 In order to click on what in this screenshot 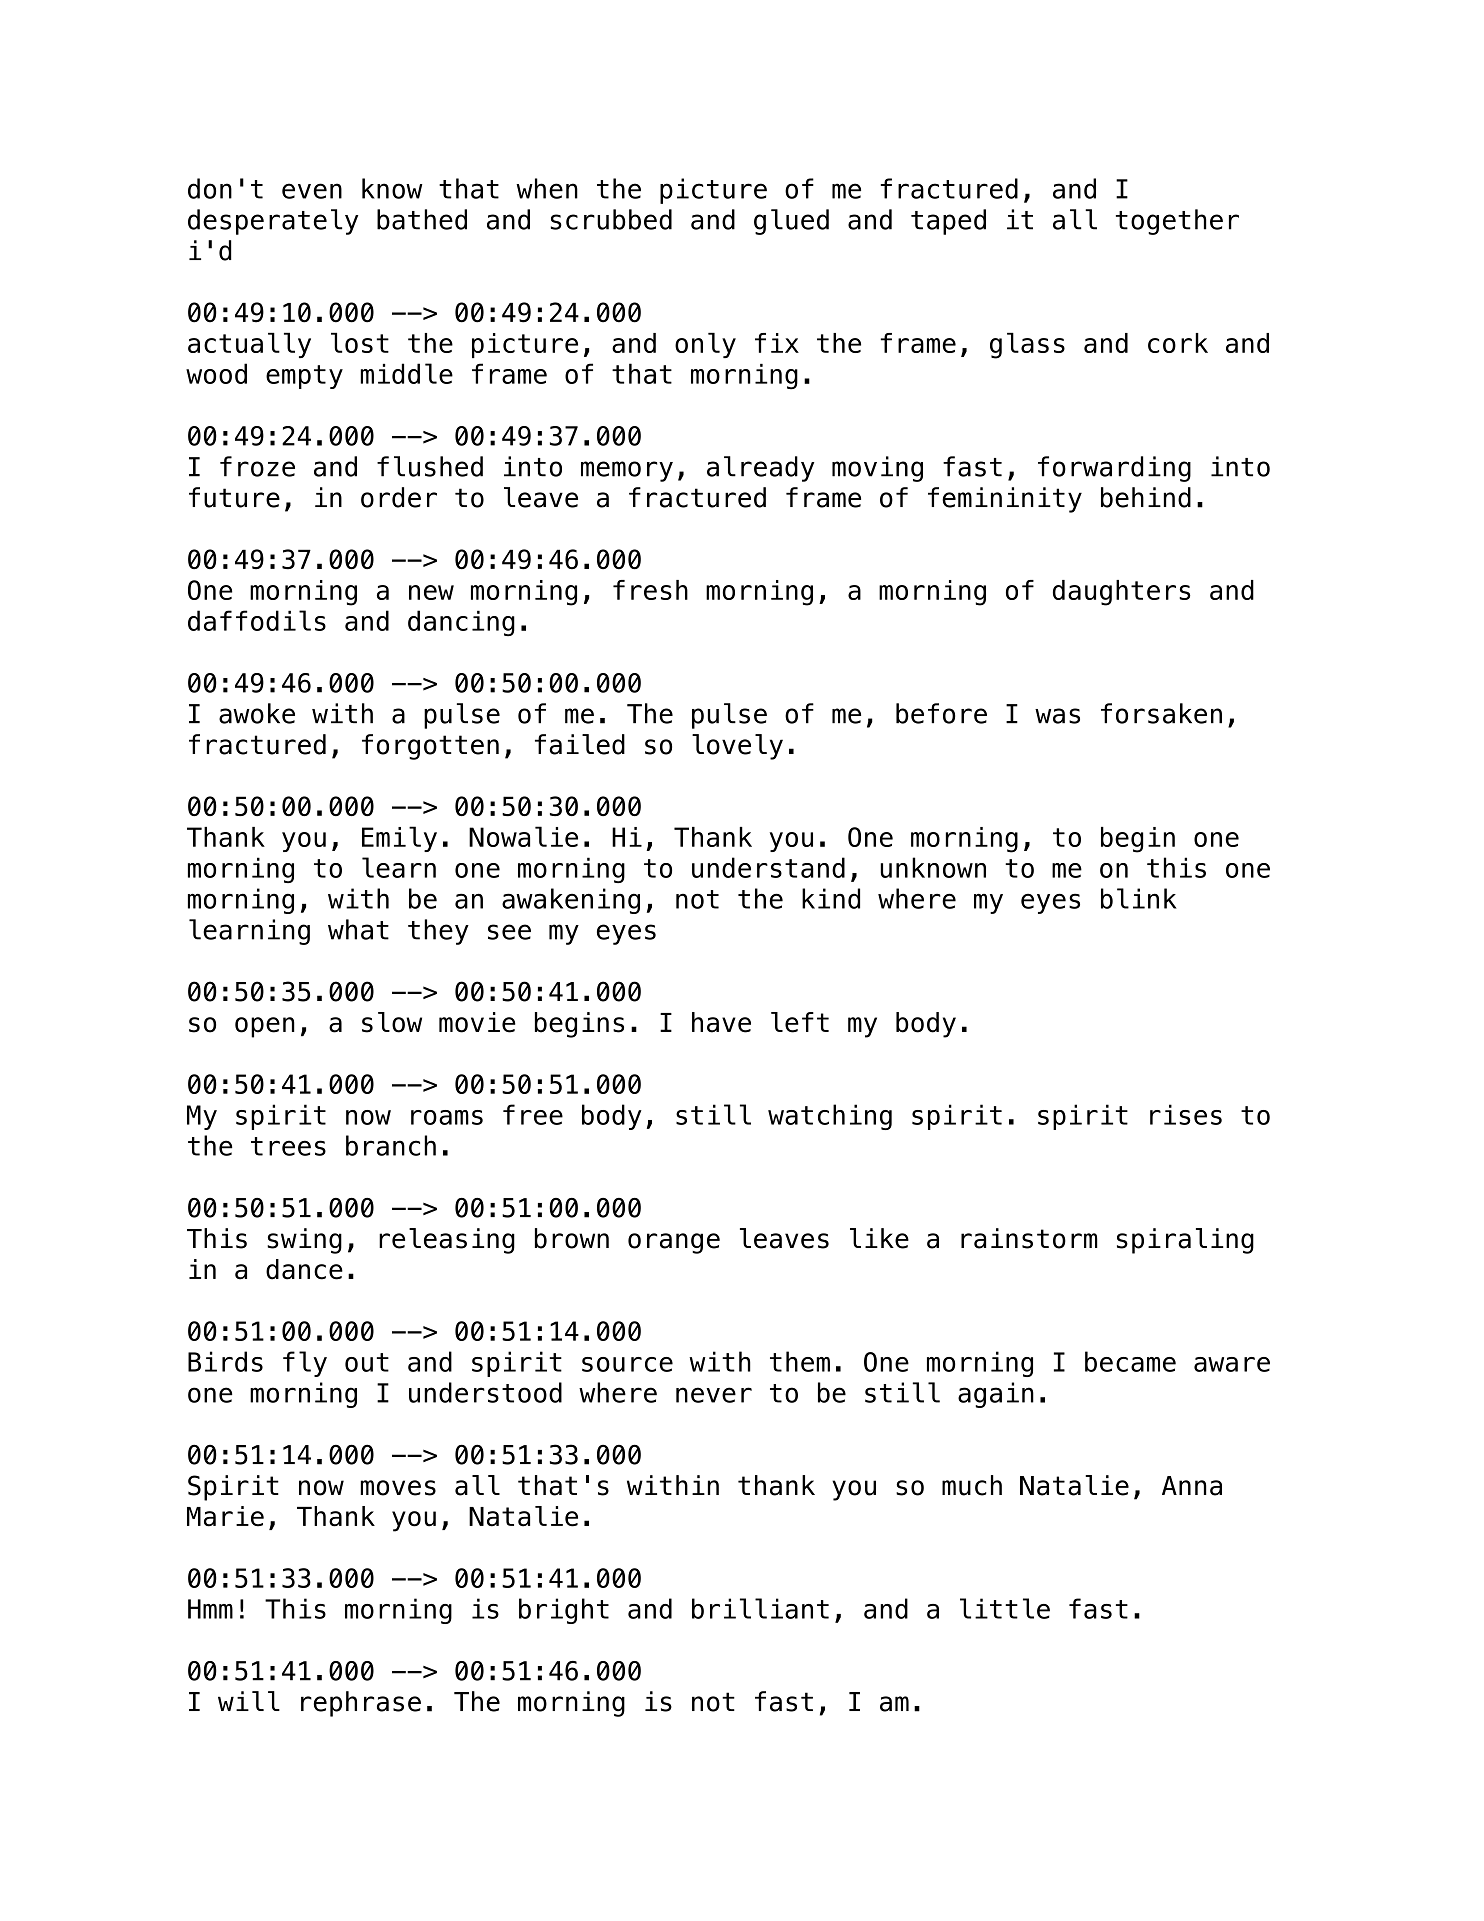, I will do `click(358, 929)`.
